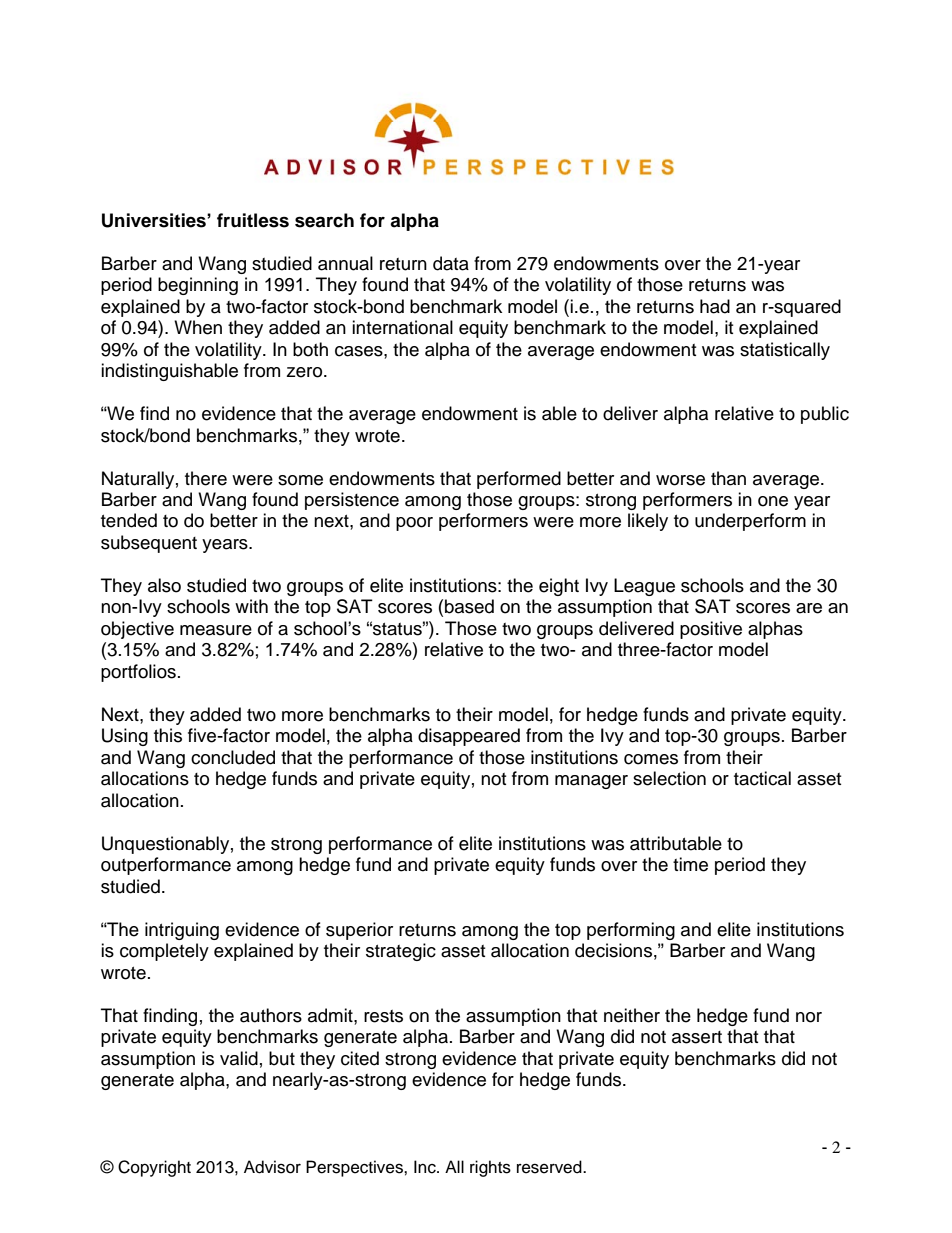 The image size is (952, 1233). What do you see at coordinates (728, 478) in the page?
I see `than` at bounding box center [728, 478].
